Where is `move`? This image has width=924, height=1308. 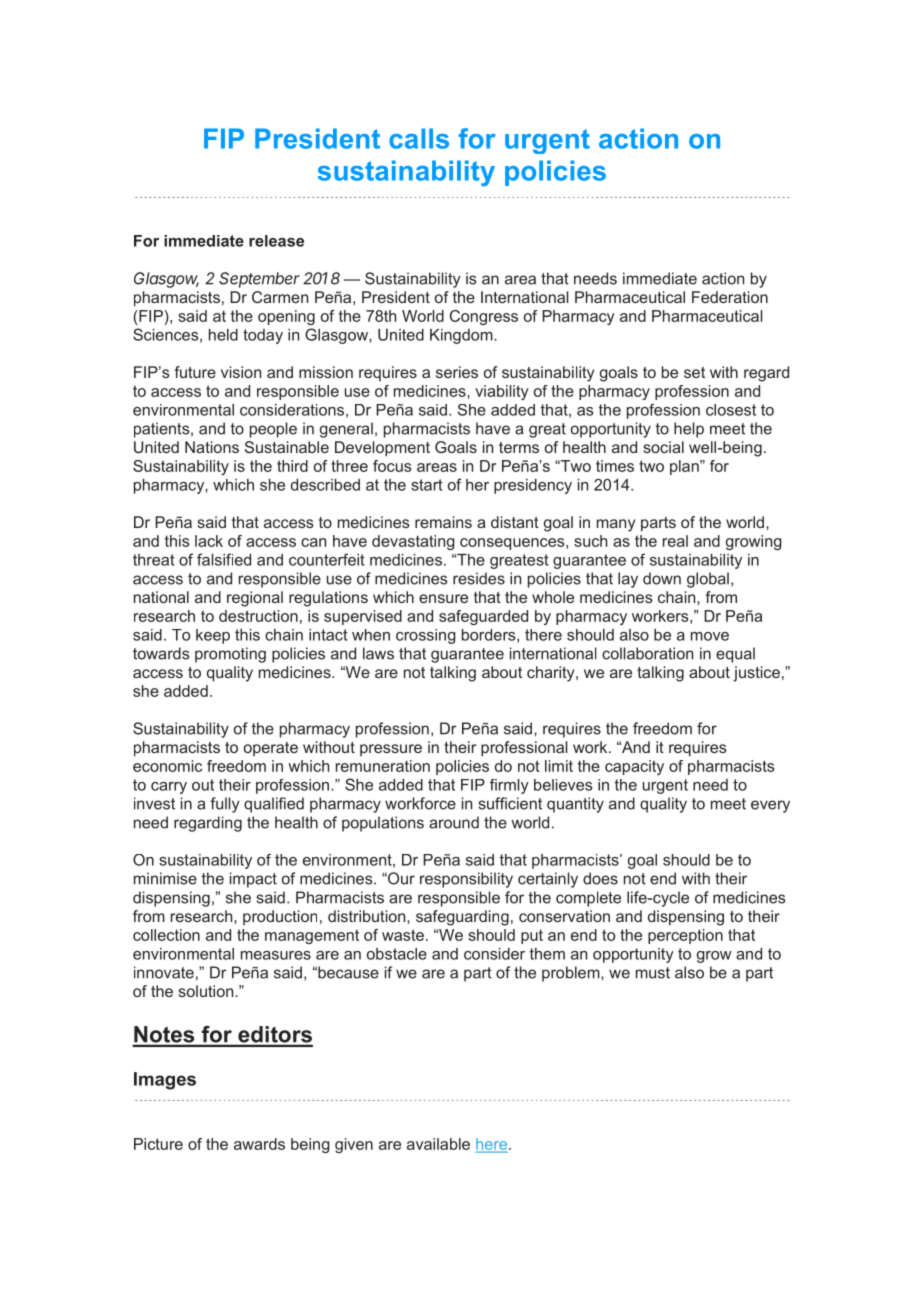
move is located at coordinates (710, 636).
